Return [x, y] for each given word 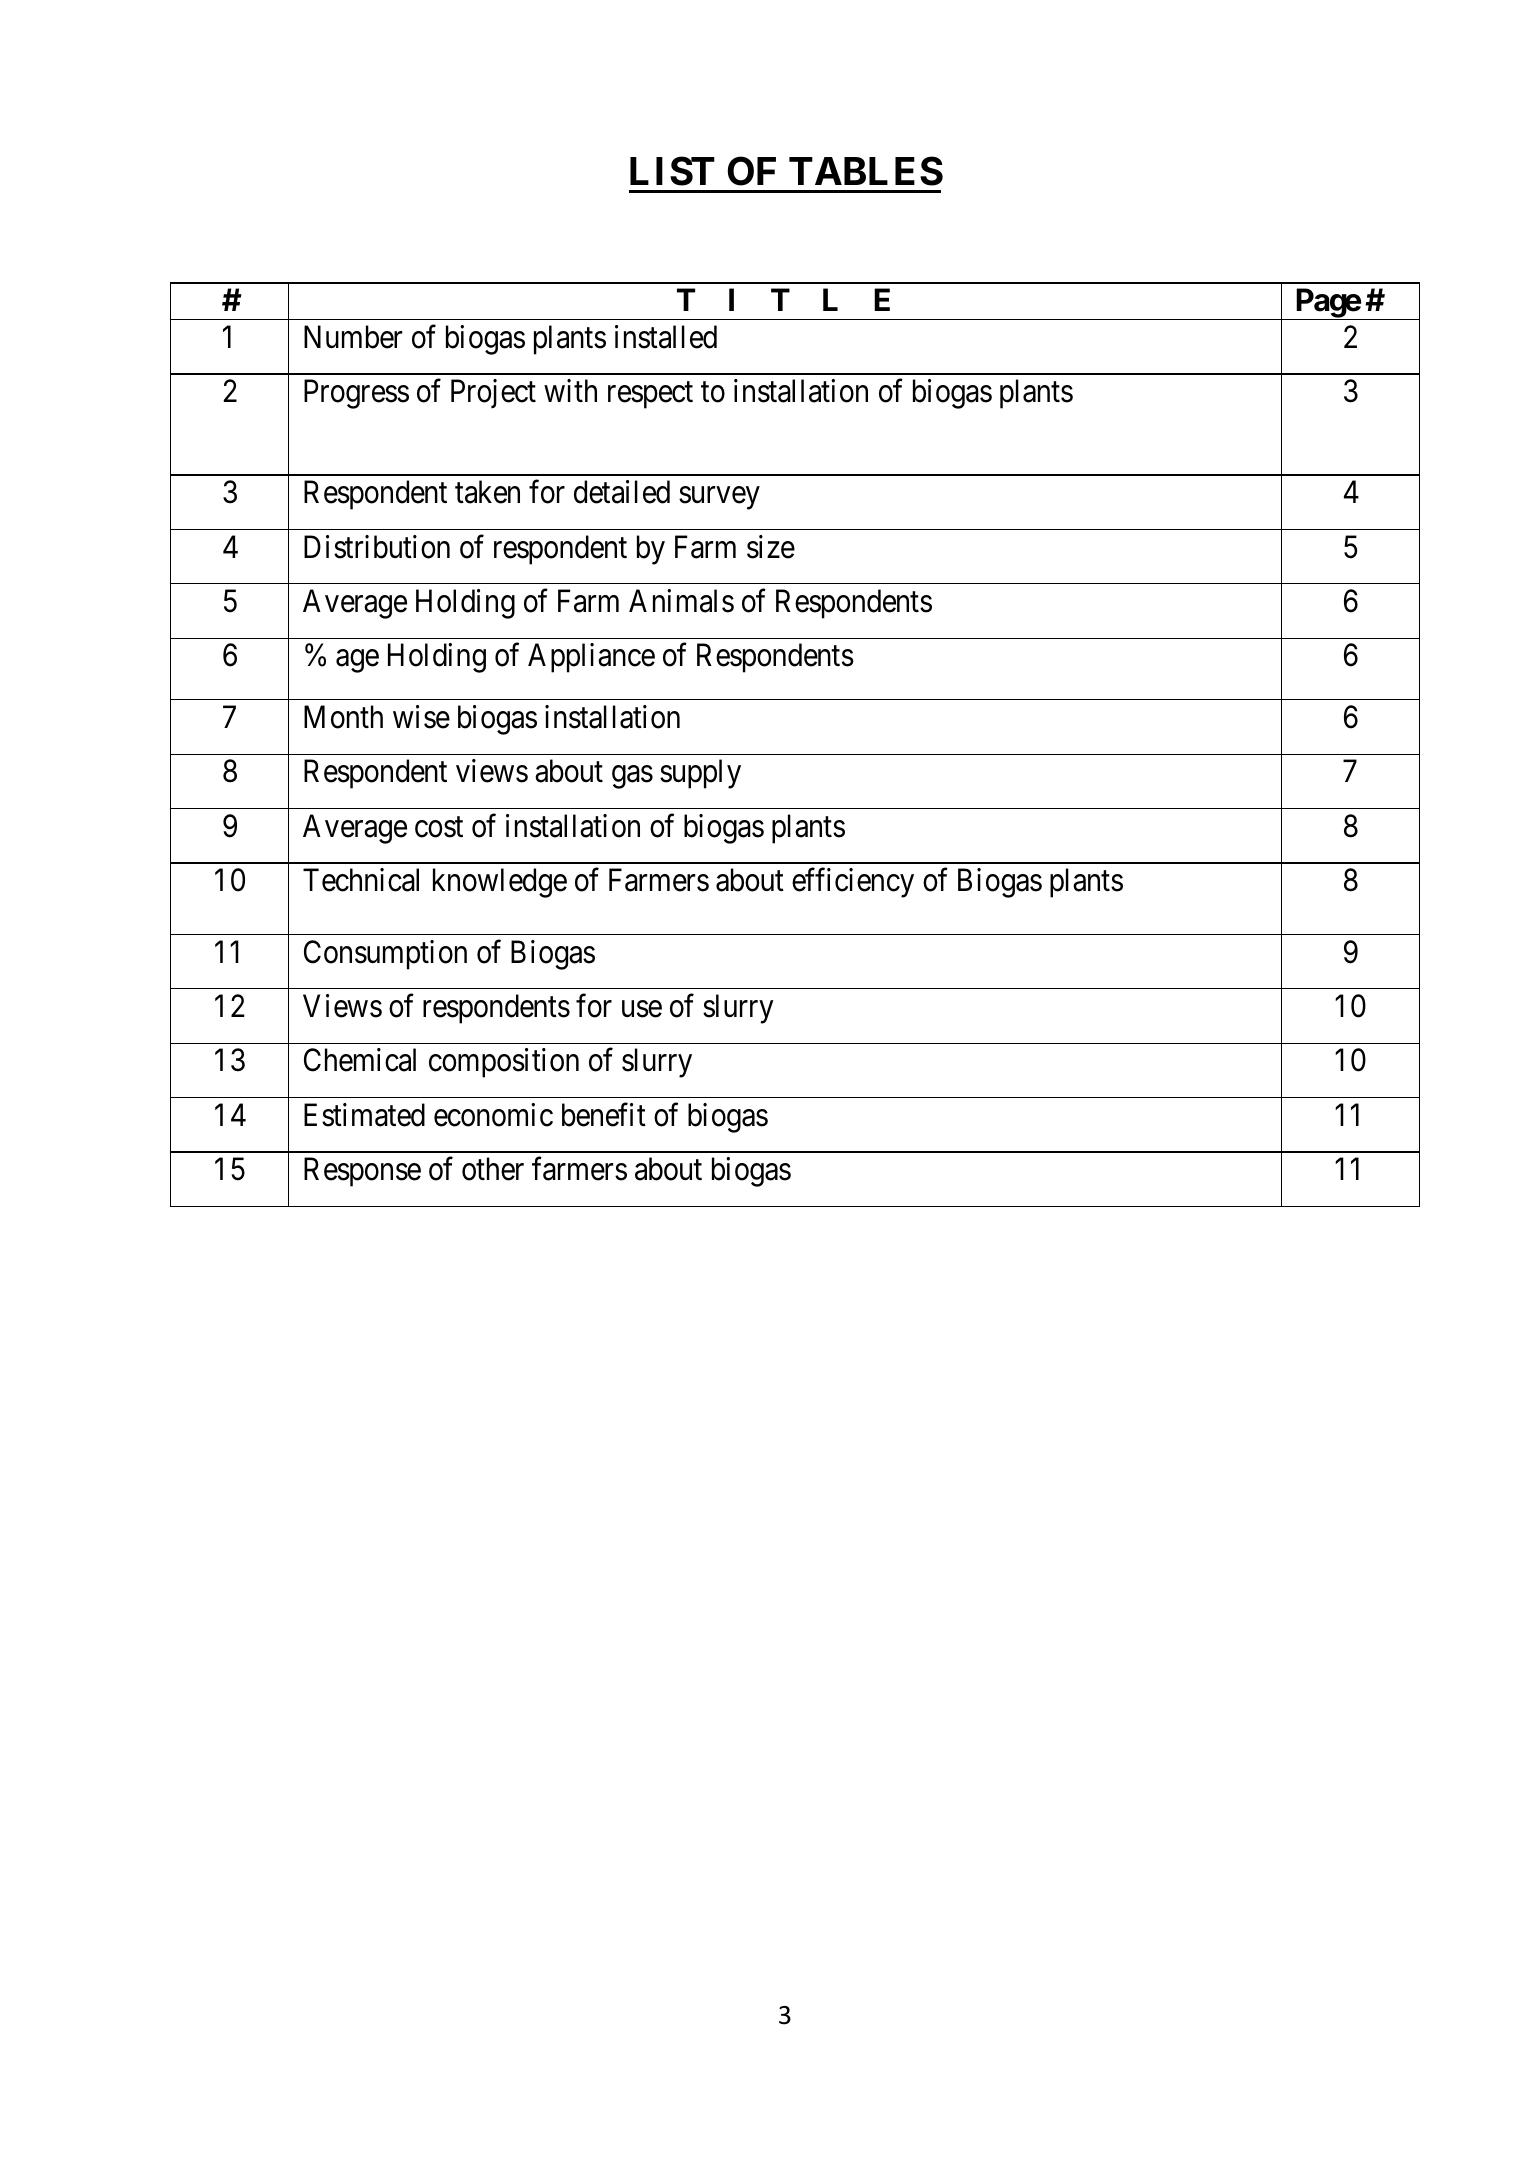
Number [353, 337]
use [642, 1009]
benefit [604, 1115]
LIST [672, 171]
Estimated [364, 1115]
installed [666, 337]
